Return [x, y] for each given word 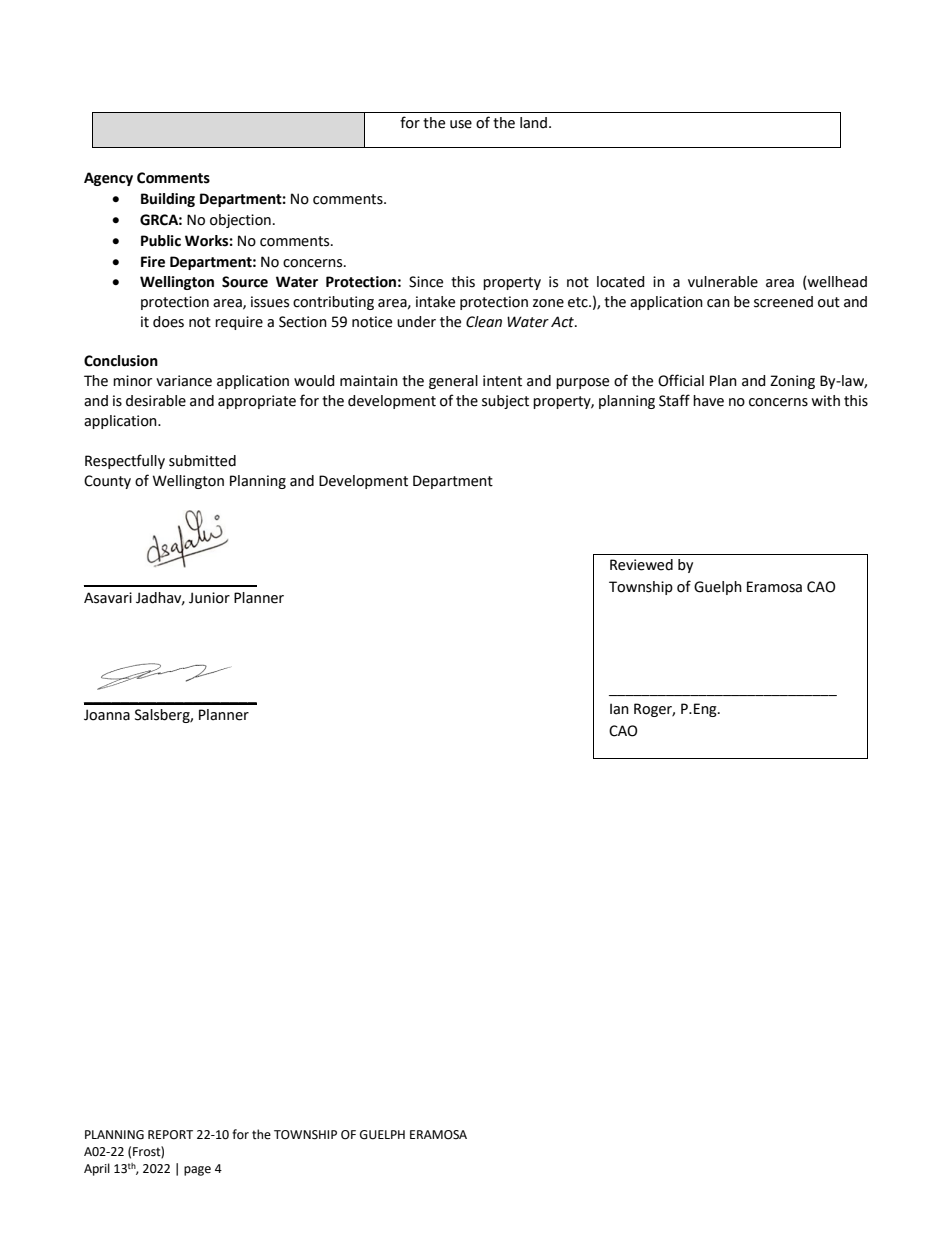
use [461, 124]
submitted [202, 461]
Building [168, 200]
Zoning [792, 382]
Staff [674, 400]
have [708, 401]
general [453, 382]
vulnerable [723, 282]
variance [184, 381]
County [107, 482]
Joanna [107, 715]
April [97, 1169]
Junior [209, 598]
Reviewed [641, 565]
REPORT [170, 1135]
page [197, 1171]
